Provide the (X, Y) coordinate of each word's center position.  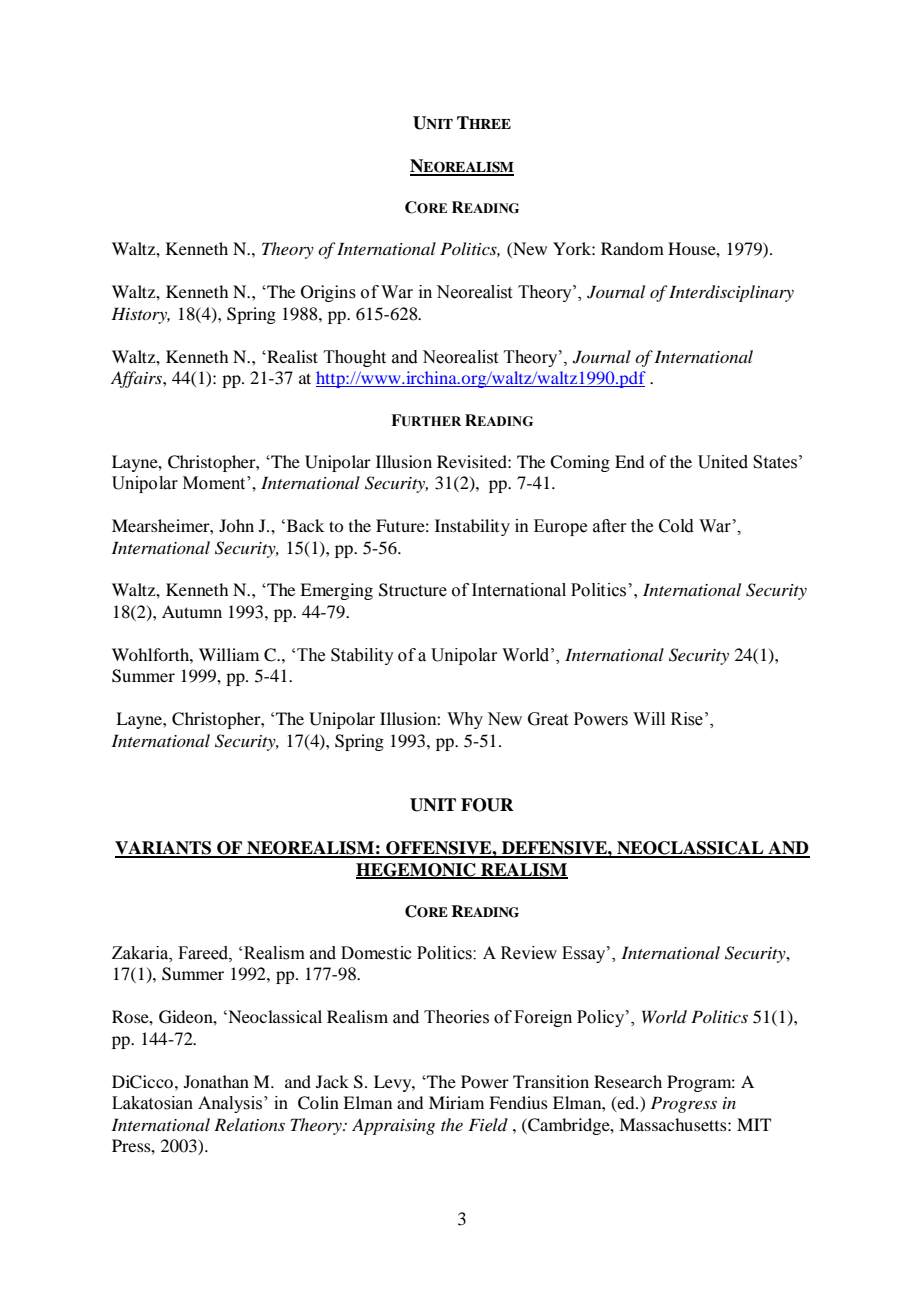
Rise (687, 719)
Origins (328, 293)
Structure (413, 590)
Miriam (456, 1102)
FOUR (487, 805)
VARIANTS (164, 849)
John (236, 525)
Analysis (230, 1104)
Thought (355, 358)
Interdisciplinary (731, 293)
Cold (676, 526)
